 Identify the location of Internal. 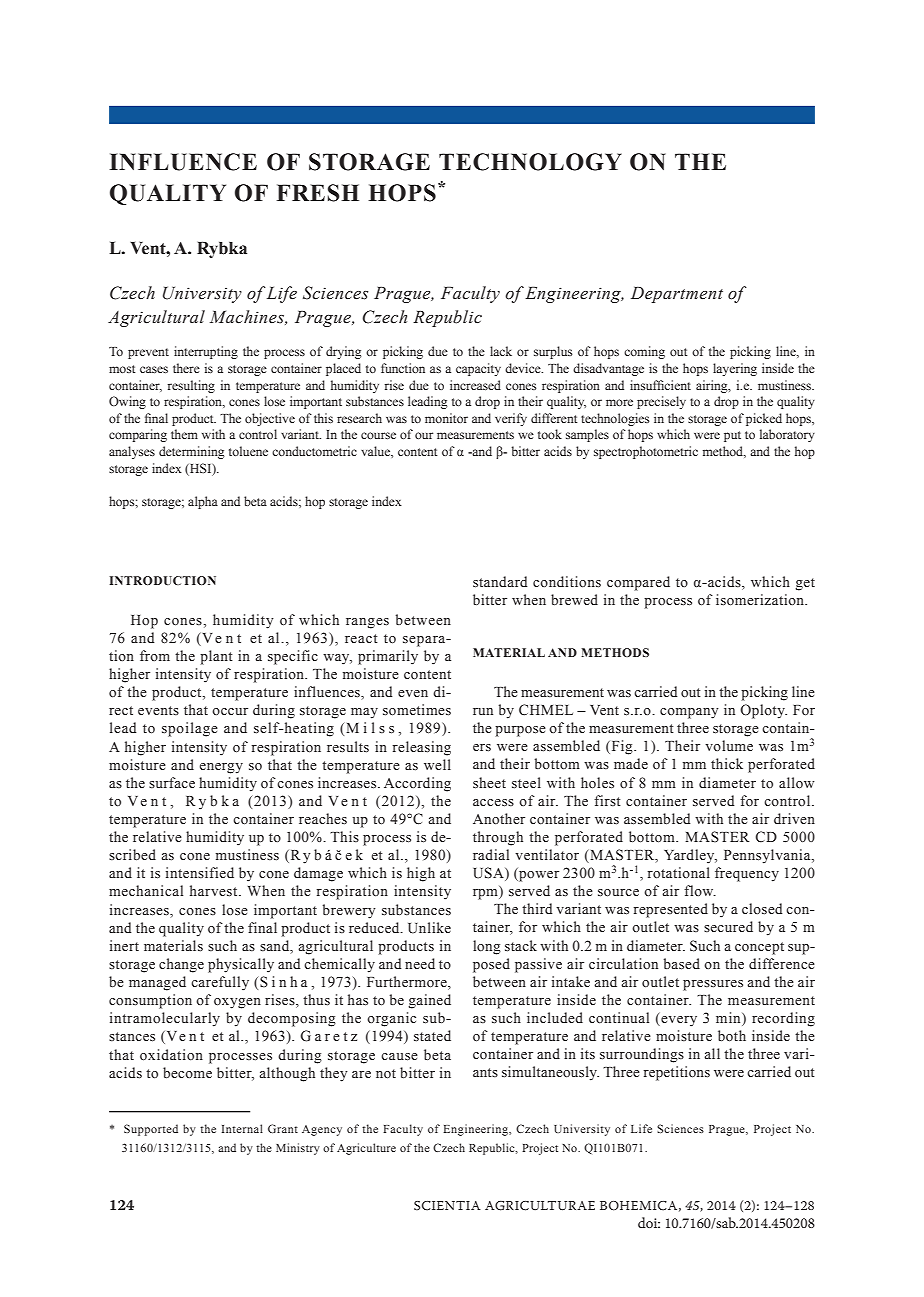
(242, 1128).
